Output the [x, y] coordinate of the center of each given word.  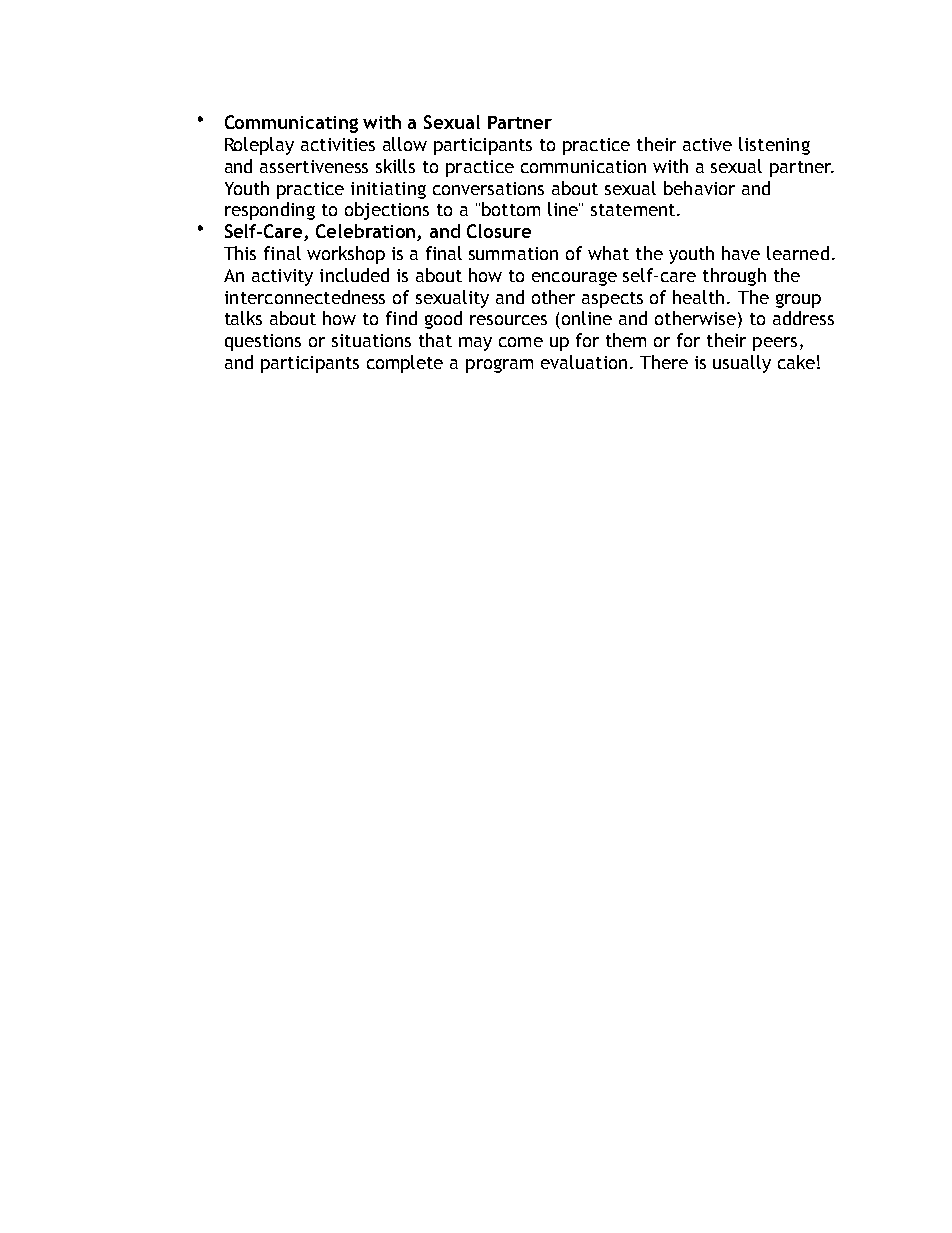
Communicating [291, 124]
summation [513, 253]
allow [405, 144]
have [741, 253]
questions [263, 342]
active [707, 144]
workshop [346, 255]
